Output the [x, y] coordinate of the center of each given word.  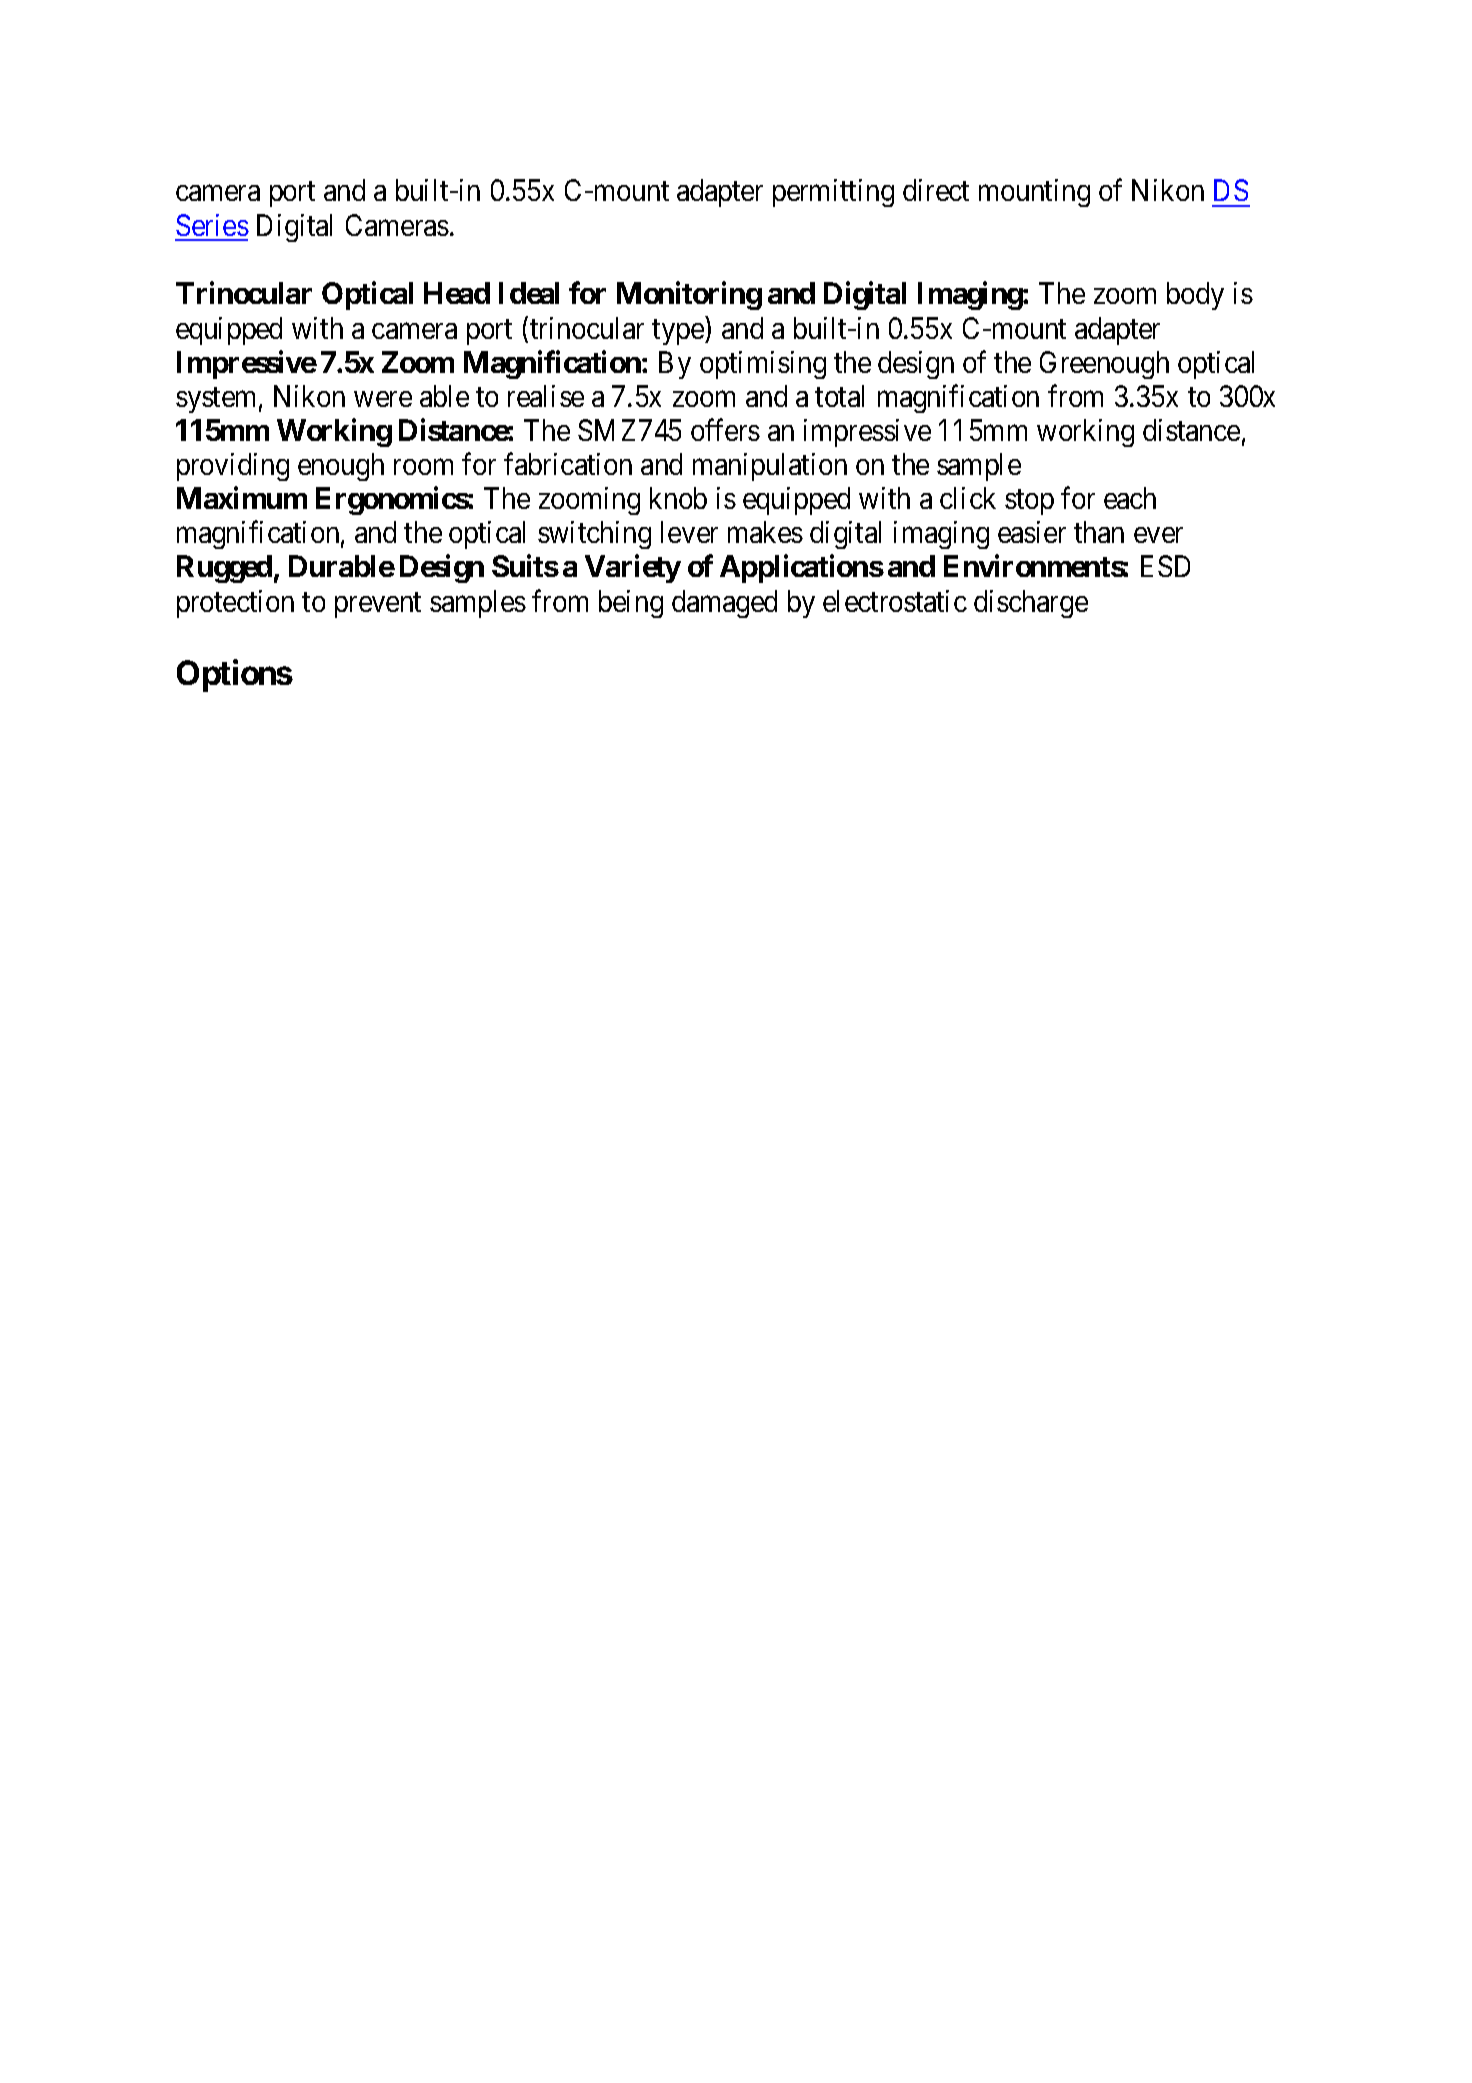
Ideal [529, 293]
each [1130, 498]
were [383, 399]
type [679, 332]
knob [678, 498]
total [839, 396]
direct [936, 190]
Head [457, 293]
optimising [763, 365]
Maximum [242, 498]
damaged [724, 604]
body [1195, 296]
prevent [378, 605]
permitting [833, 193]
